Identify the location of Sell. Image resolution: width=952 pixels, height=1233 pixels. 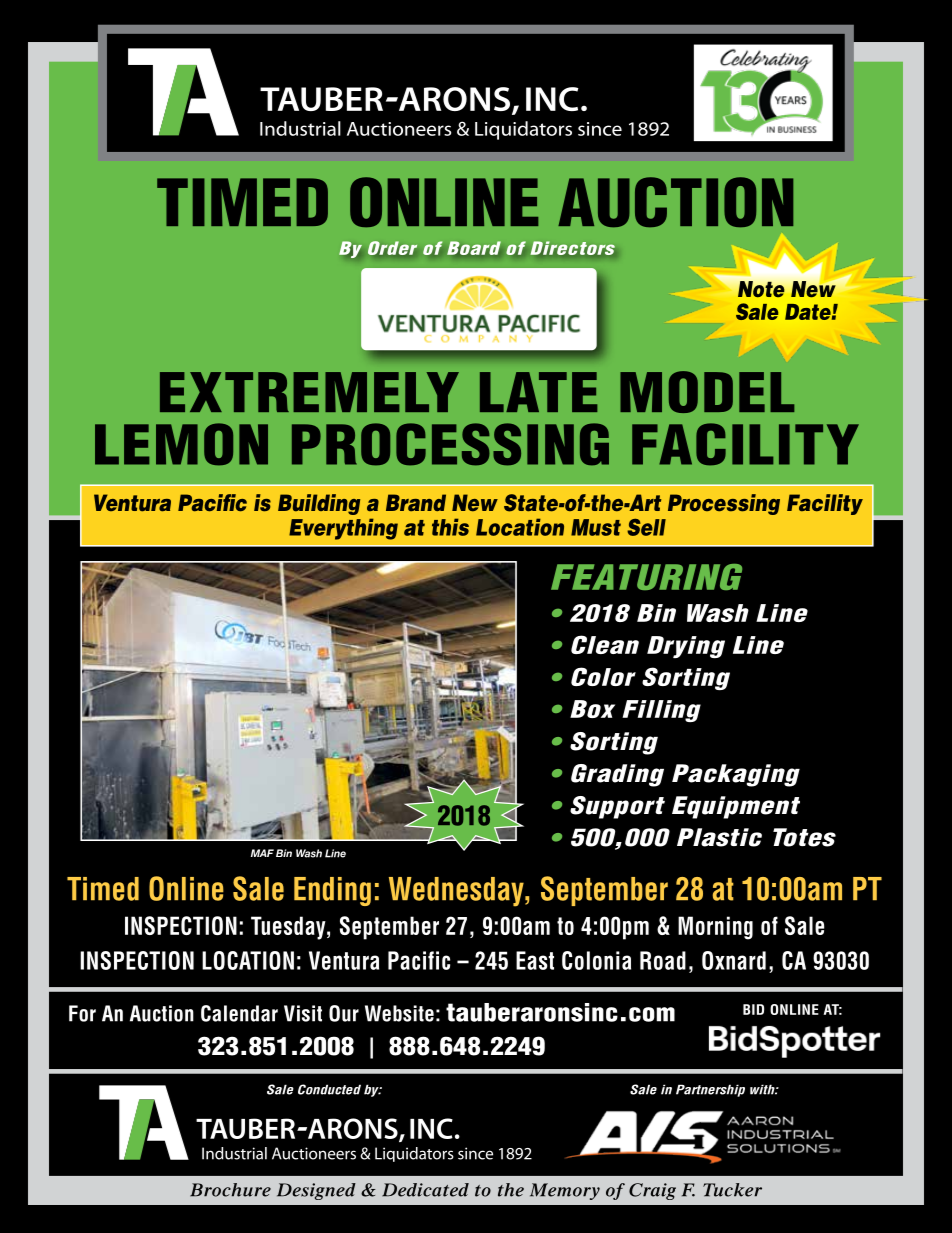
(646, 527).
